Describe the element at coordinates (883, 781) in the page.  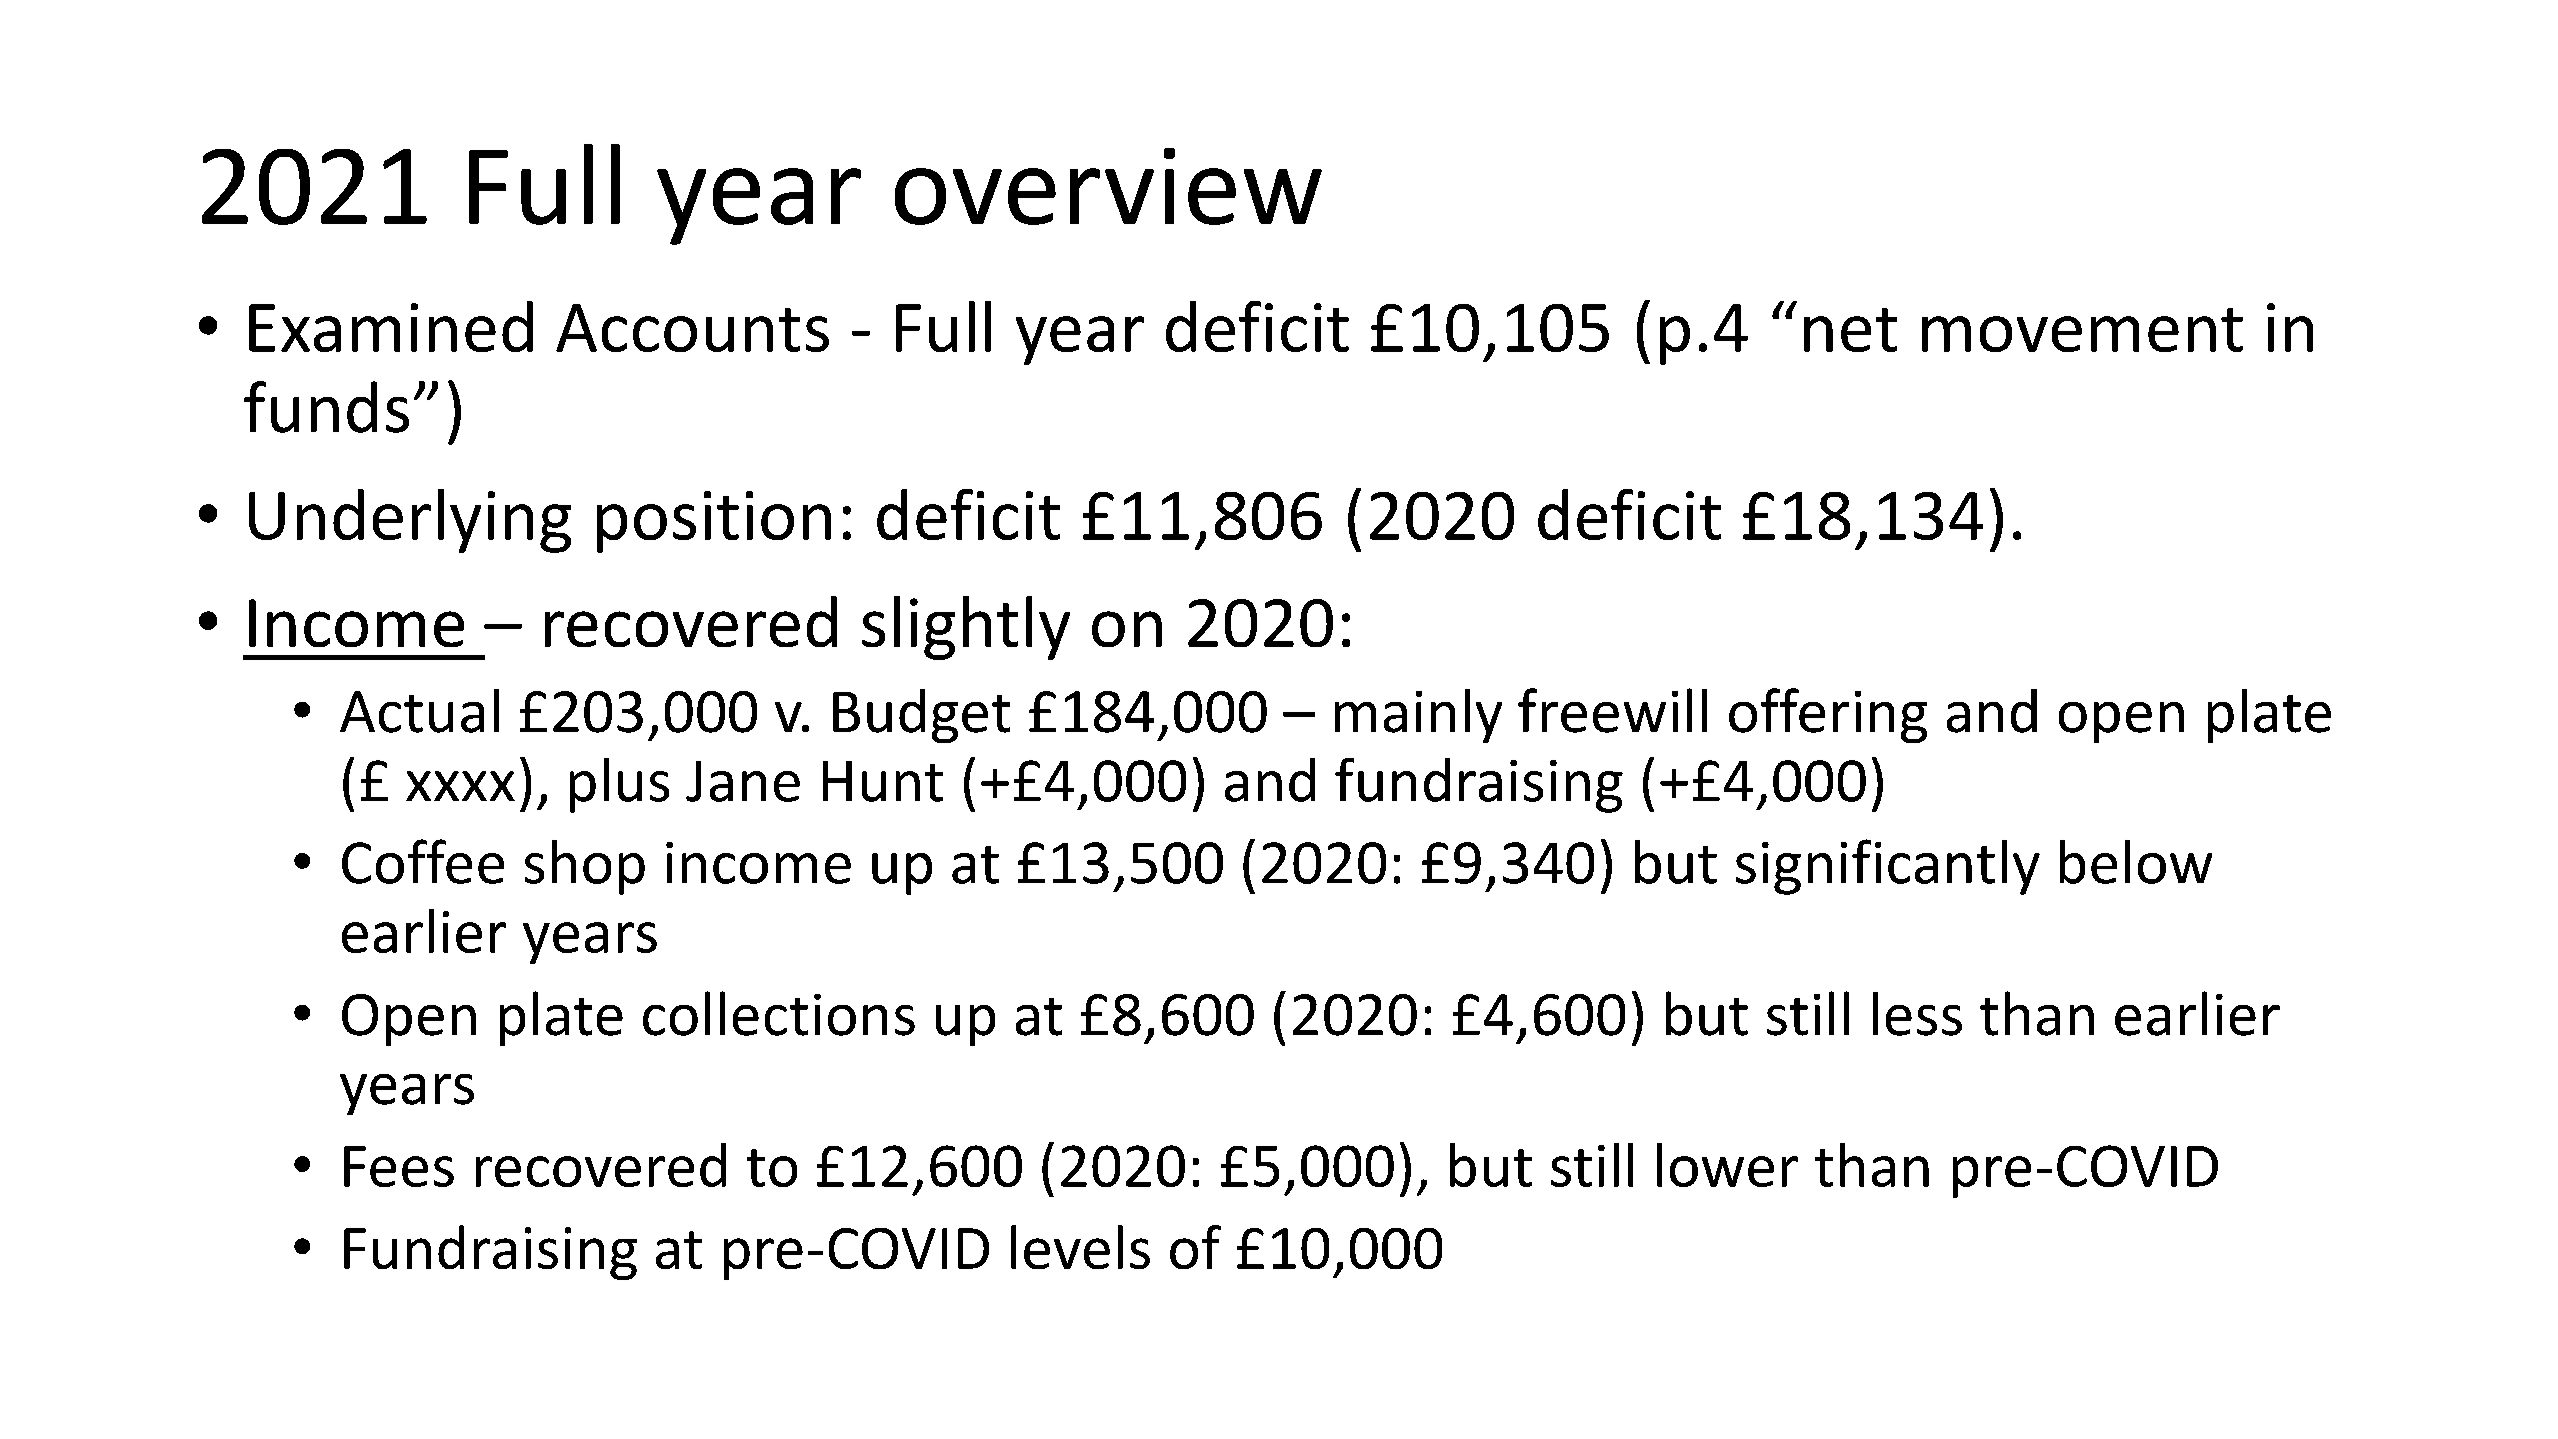
I see `Hunt` at that location.
